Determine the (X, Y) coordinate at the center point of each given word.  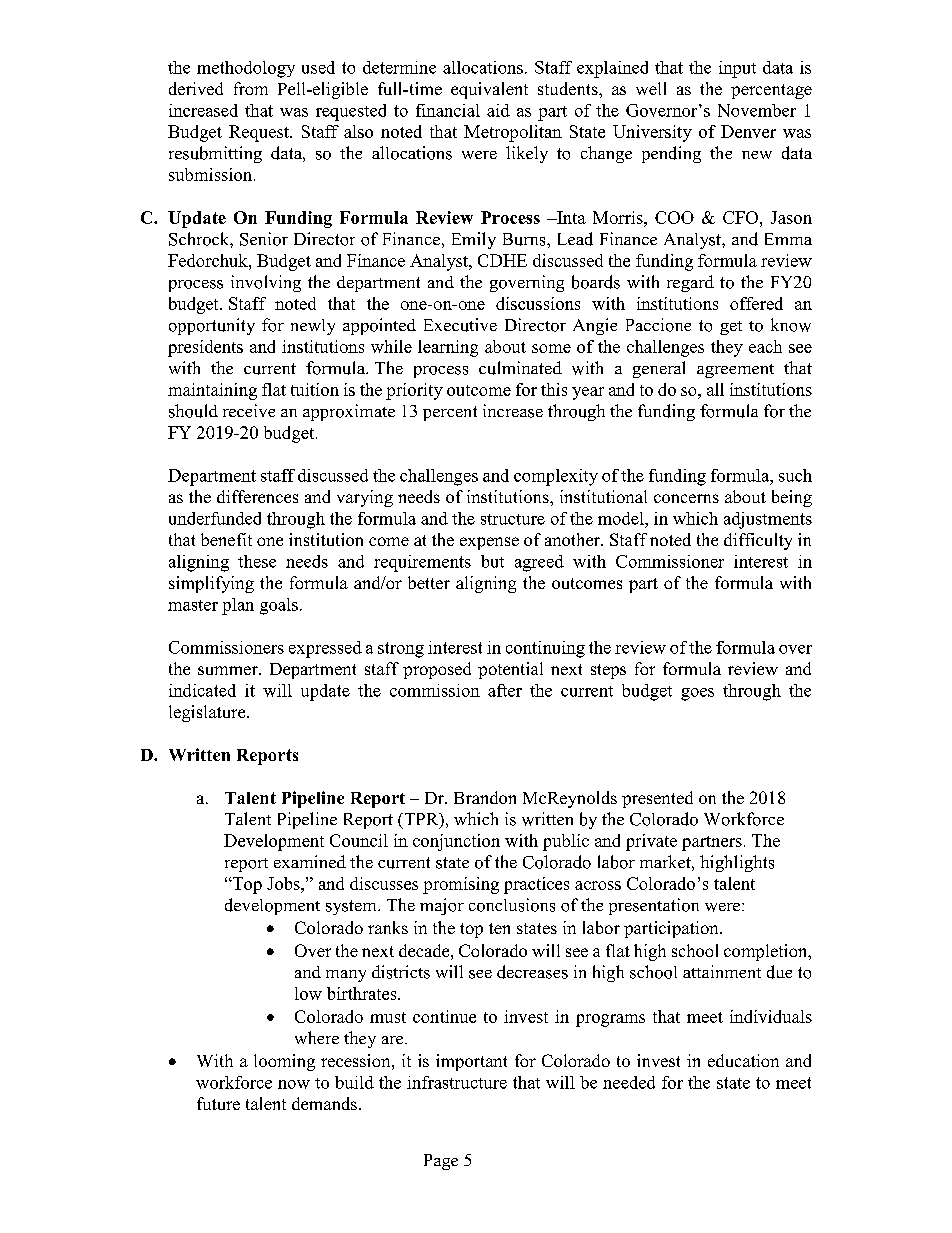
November (757, 110)
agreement (735, 371)
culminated (520, 368)
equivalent (489, 90)
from (251, 88)
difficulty (758, 541)
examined (310, 861)
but (492, 561)
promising (461, 885)
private (651, 842)
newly (313, 327)
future (218, 1103)
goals (279, 606)
